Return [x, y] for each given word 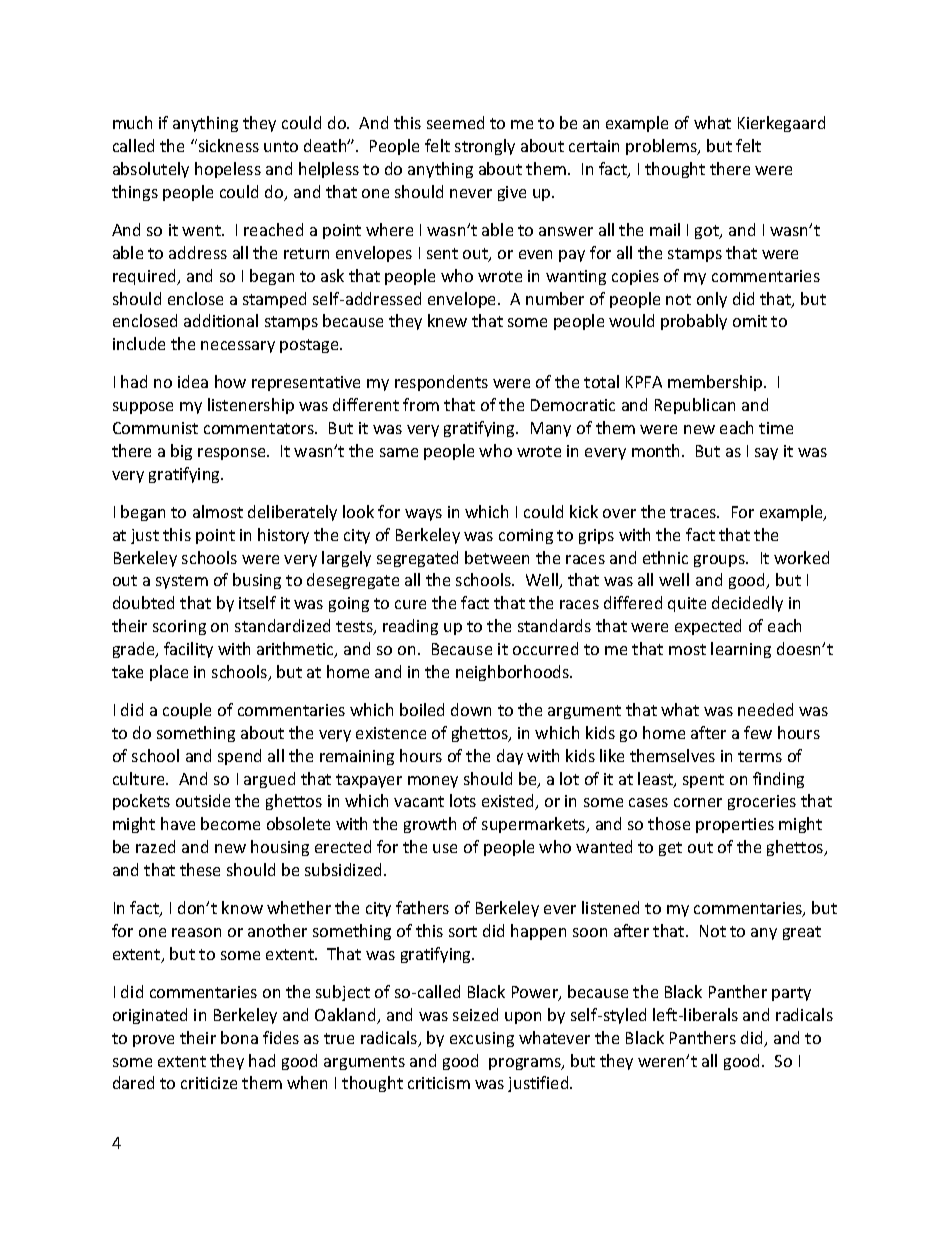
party [791, 994]
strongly [485, 147]
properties [735, 825]
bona [239, 1037]
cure [410, 604]
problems [662, 147]
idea [193, 381]
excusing [482, 1039]
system [182, 582]
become [230, 823]
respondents [441, 383]
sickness [227, 145]
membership [716, 383]
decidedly [747, 604]
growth [430, 825]
